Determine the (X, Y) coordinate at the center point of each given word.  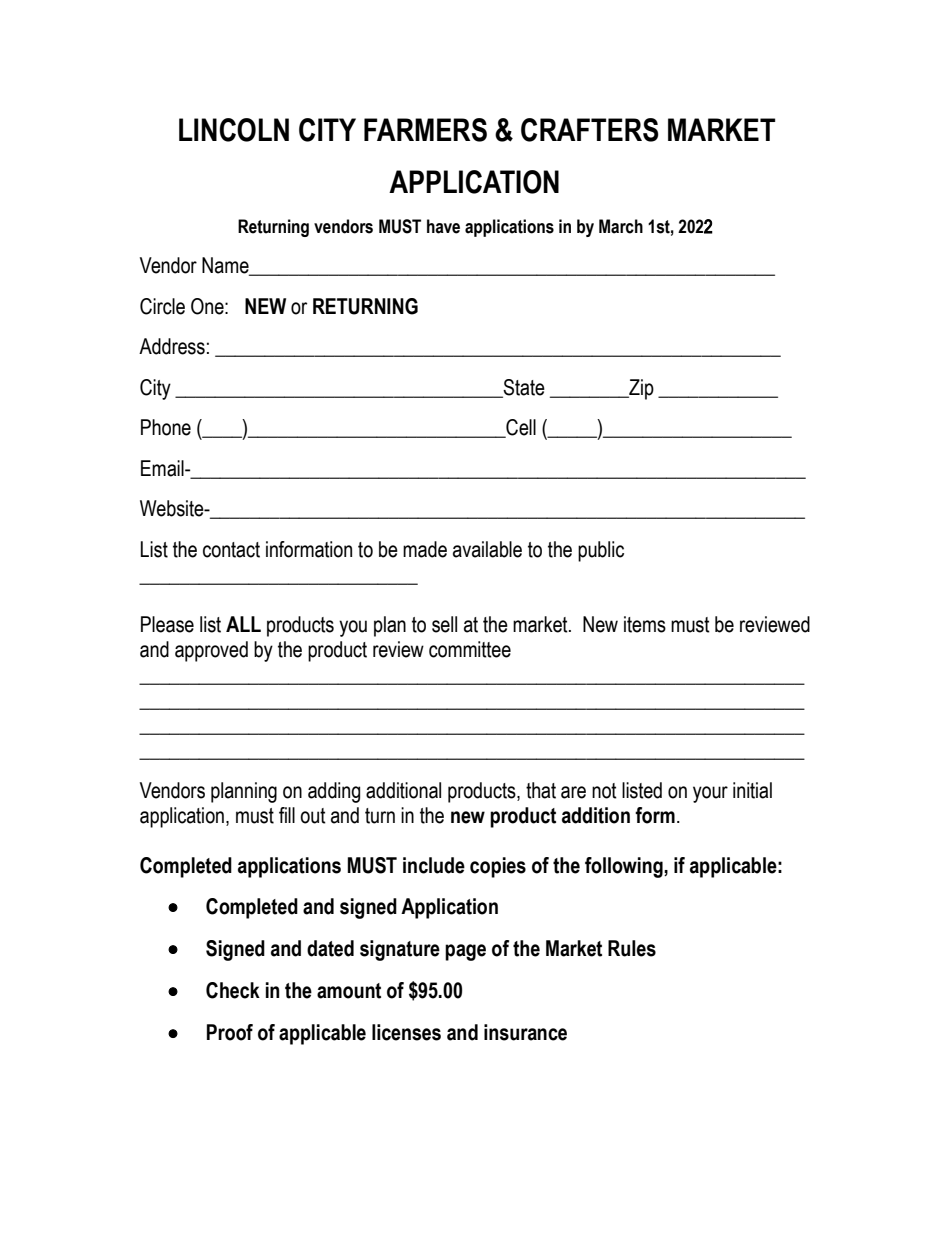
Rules (632, 948)
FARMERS (425, 130)
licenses (406, 1032)
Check (233, 990)
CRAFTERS (590, 130)
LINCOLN (234, 130)
